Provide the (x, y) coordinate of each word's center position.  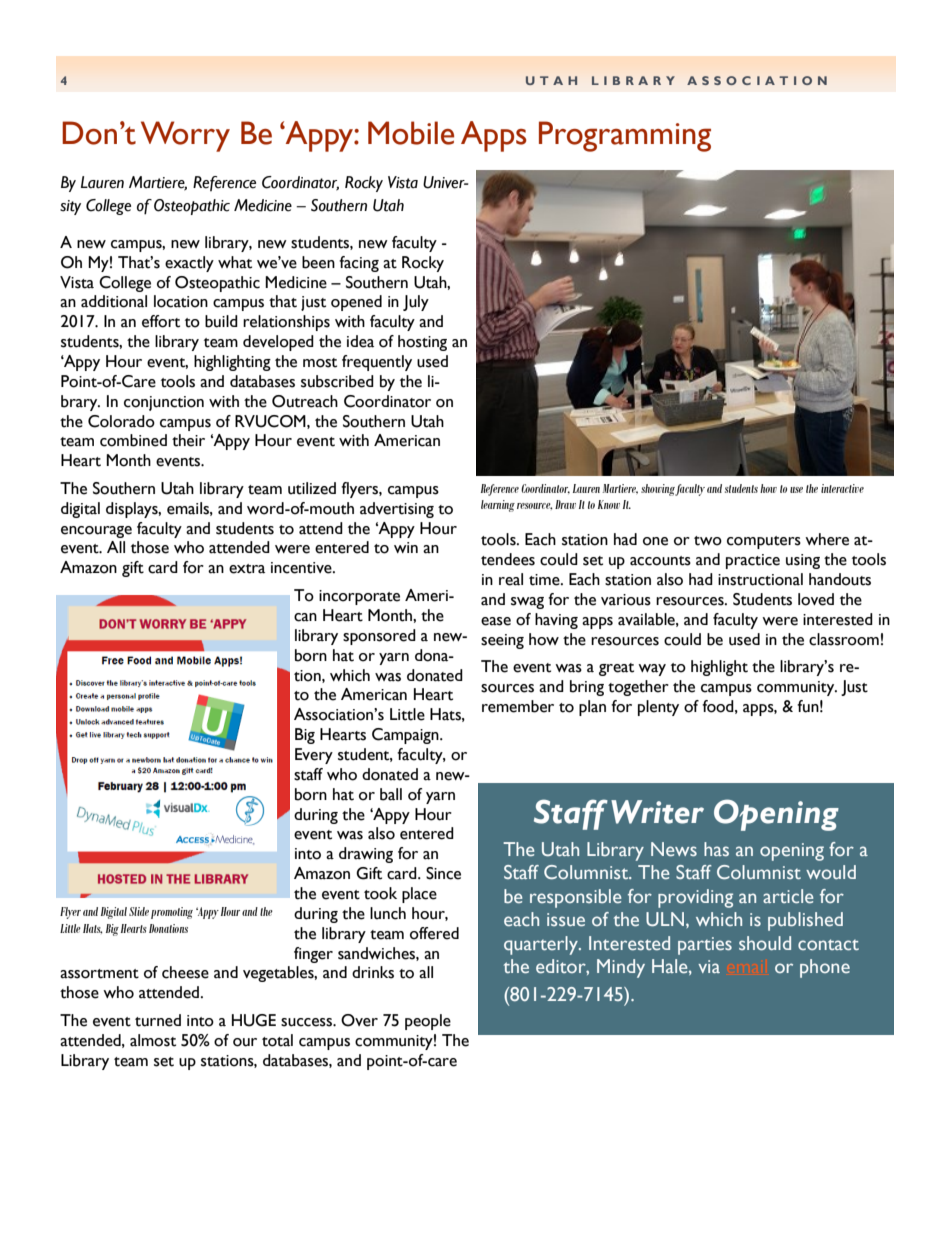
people (428, 1022)
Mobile (411, 133)
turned (158, 1020)
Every (314, 756)
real (511, 579)
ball (391, 794)
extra (247, 569)
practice (753, 561)
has (716, 849)
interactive (842, 488)
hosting (422, 343)
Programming (625, 136)
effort (161, 321)
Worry (185, 136)
